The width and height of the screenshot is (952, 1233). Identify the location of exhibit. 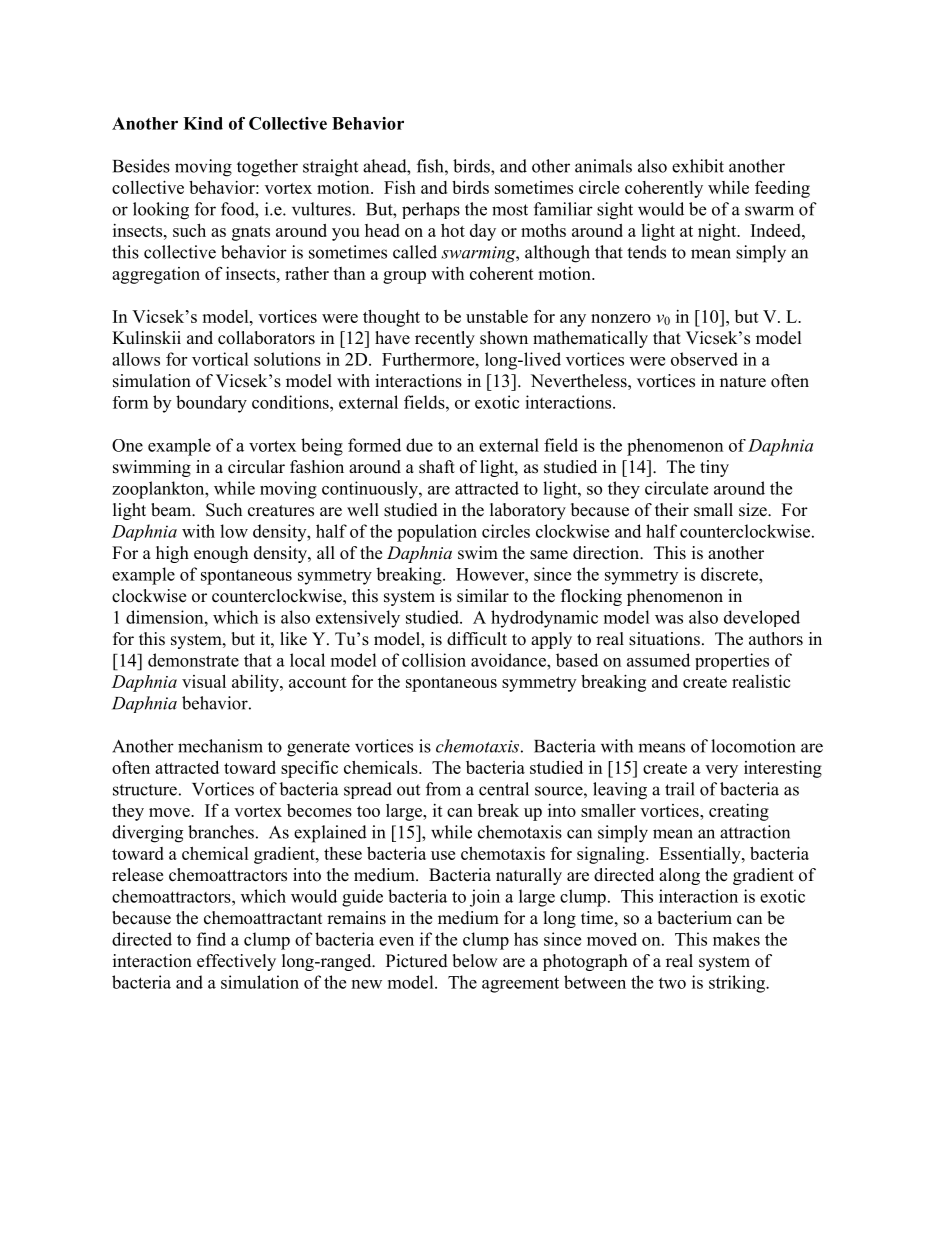
(698, 166).
